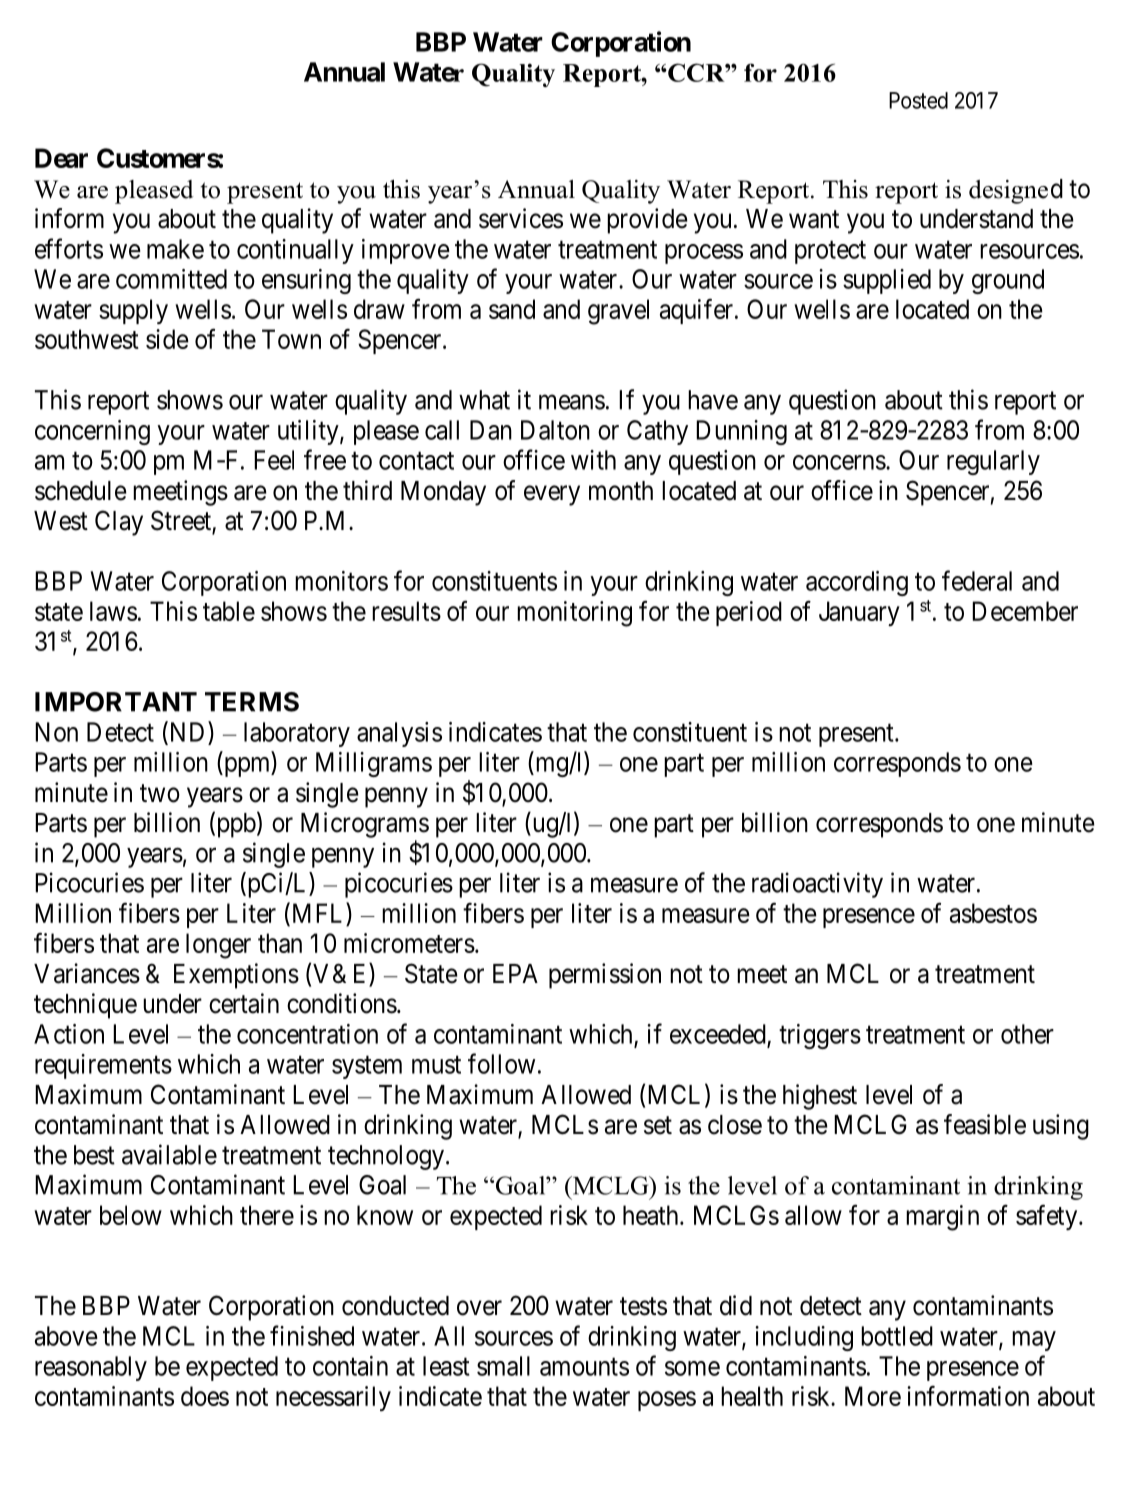 Image resolution: width=1148 pixels, height=1485 pixels. What do you see at coordinates (521, 218) in the image?
I see `services` at bounding box center [521, 218].
